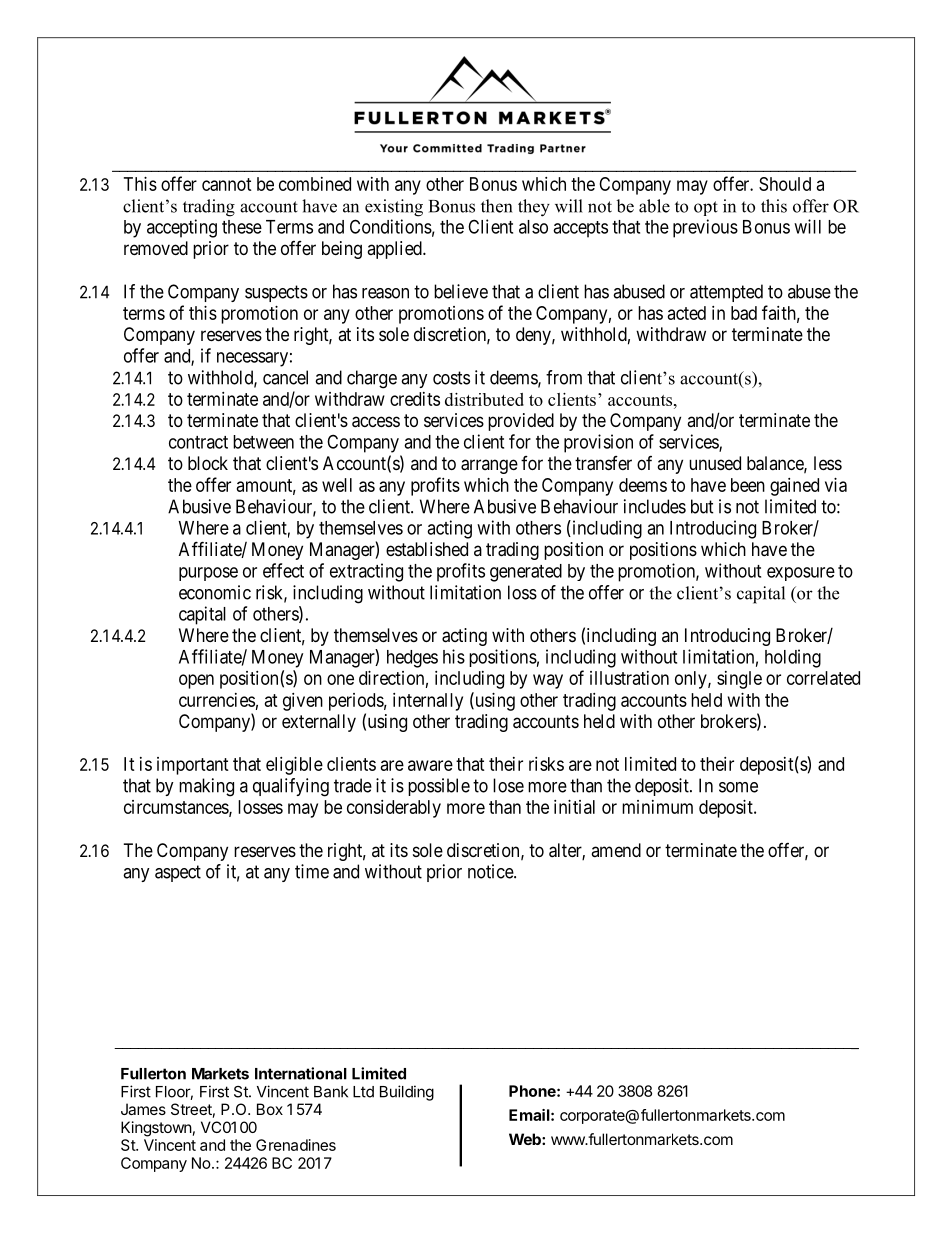  I want to click on Building, so click(407, 1093).
